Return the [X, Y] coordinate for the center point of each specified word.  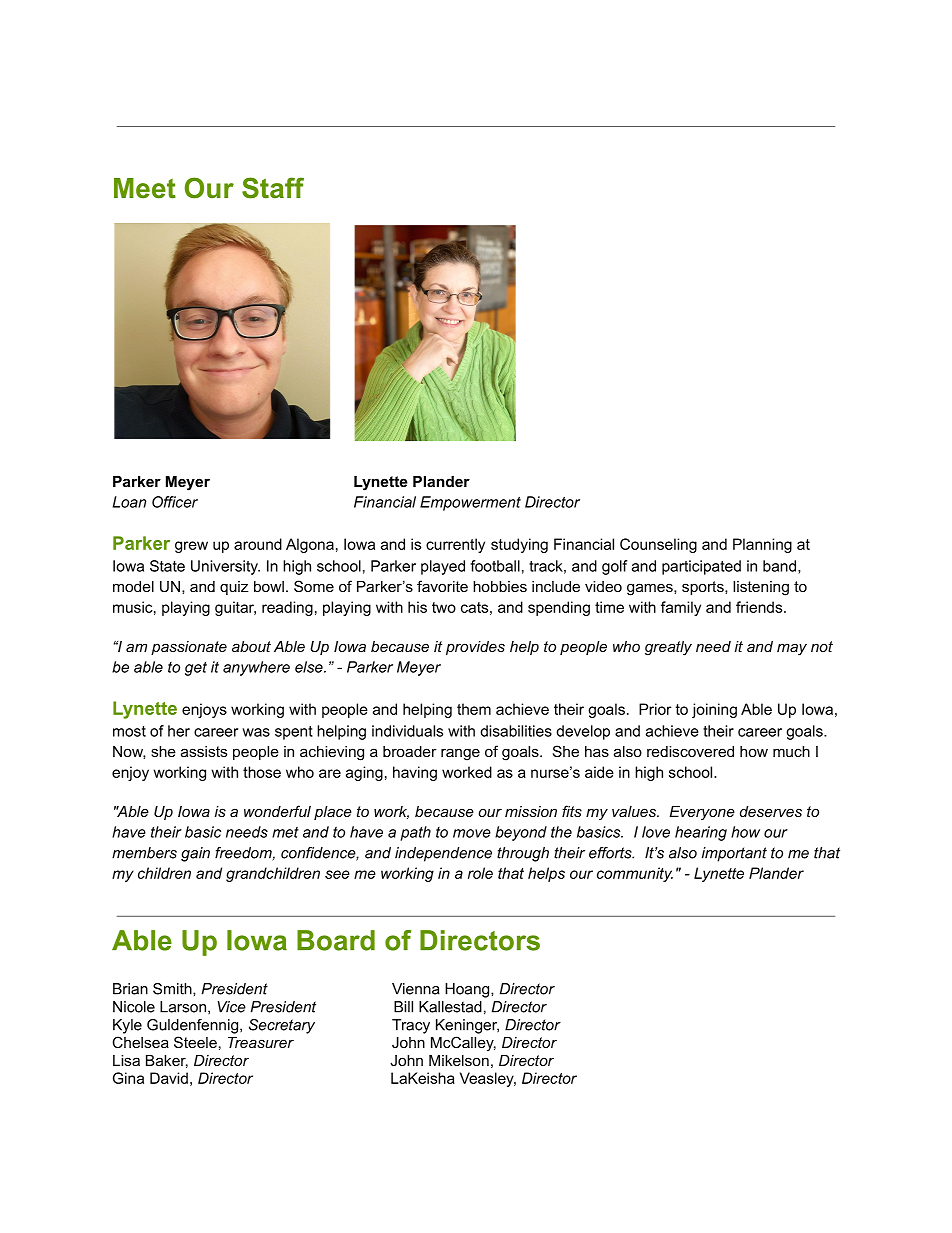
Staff [273, 188]
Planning [762, 545]
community [635, 874]
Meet [145, 188]
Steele [195, 1042]
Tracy [411, 1026]
